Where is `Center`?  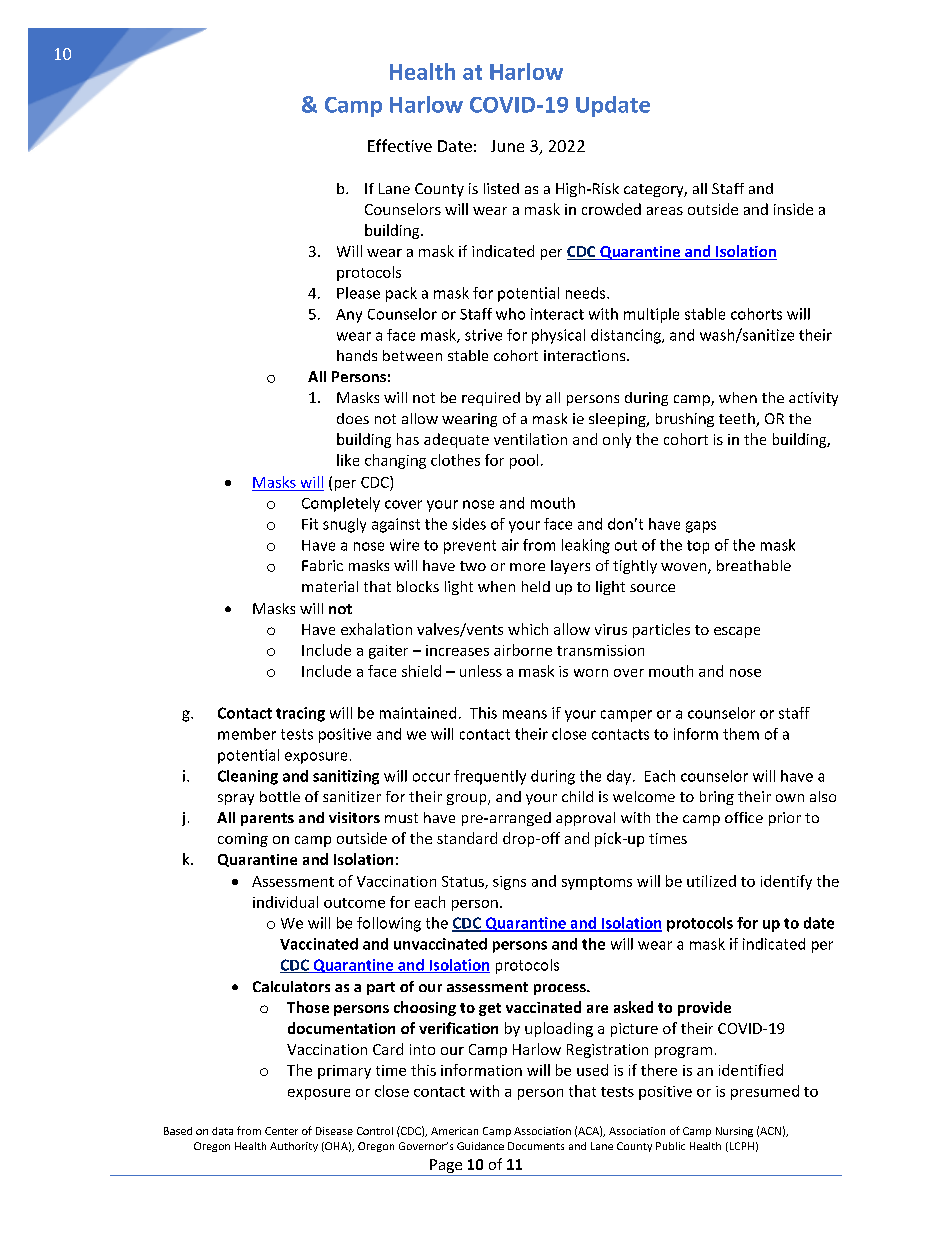
Center is located at coordinates (281, 1131).
